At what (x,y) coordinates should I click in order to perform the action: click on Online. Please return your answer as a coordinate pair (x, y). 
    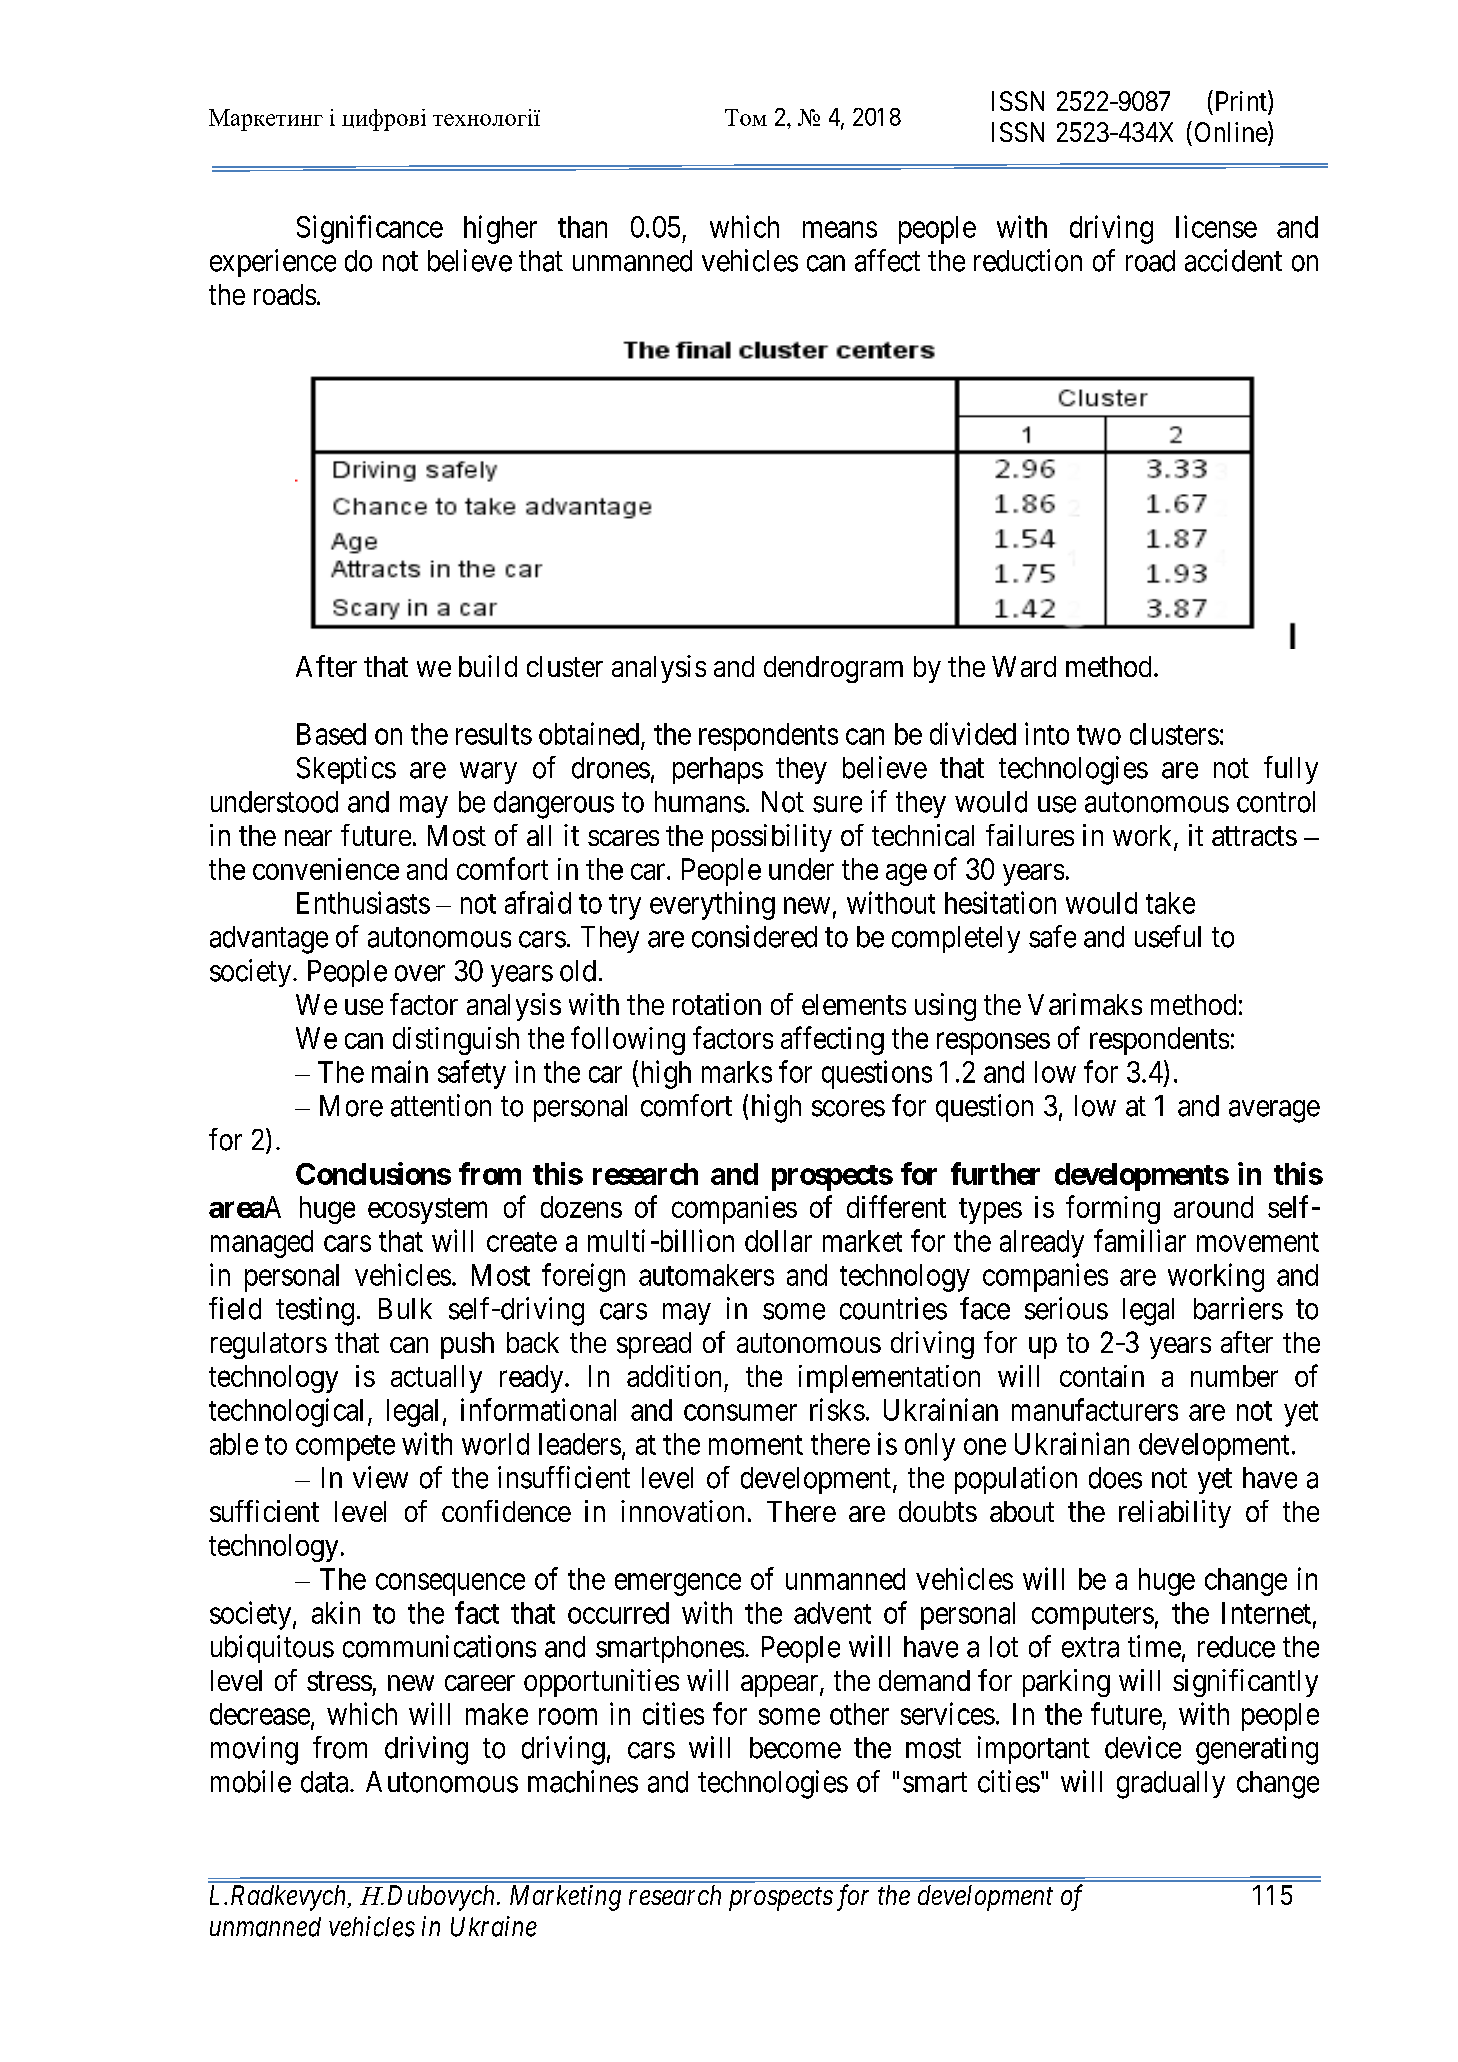
    Looking at the image, I should click on (1232, 133).
